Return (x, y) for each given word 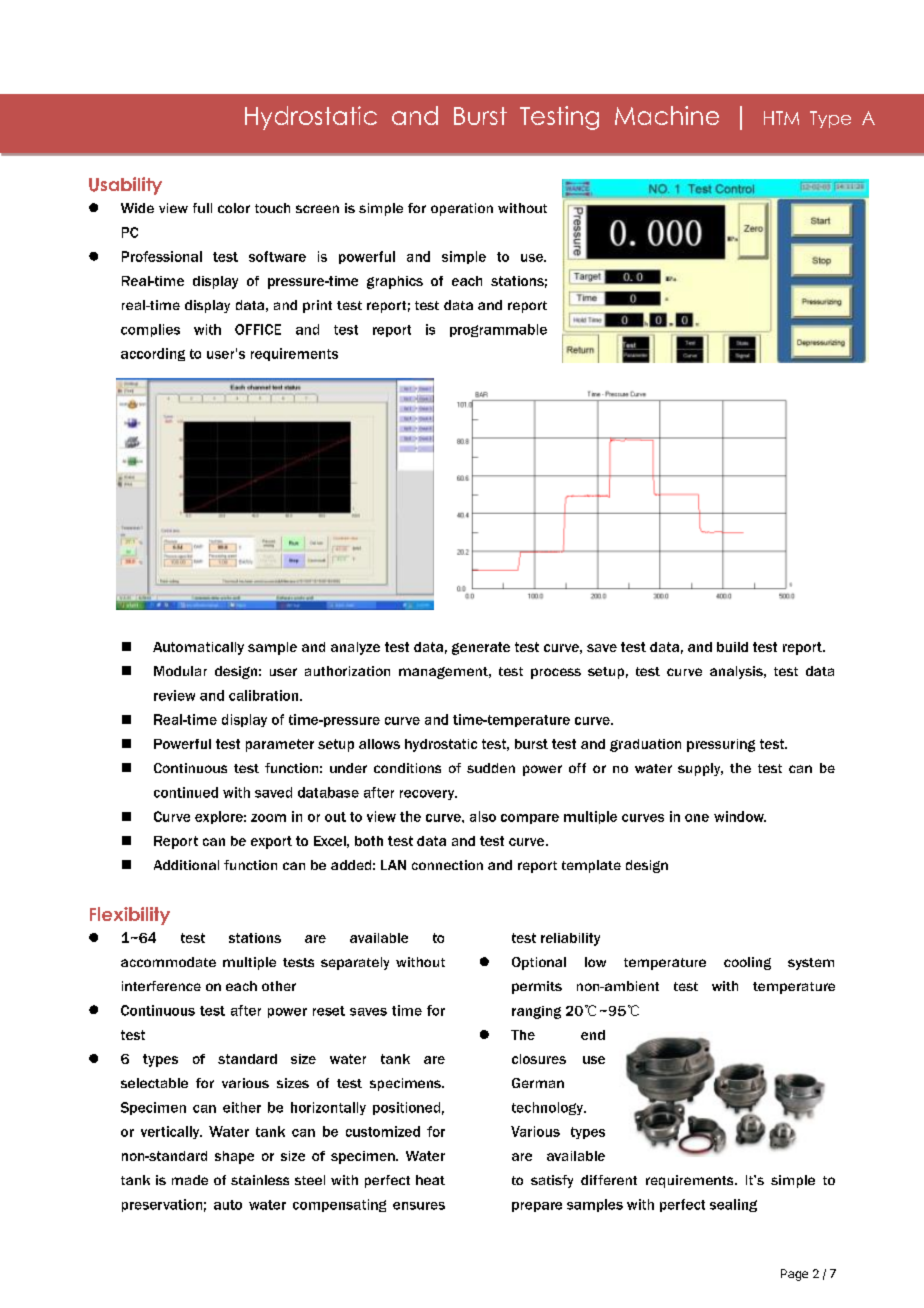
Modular (180, 671)
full (202, 208)
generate (481, 648)
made (190, 1180)
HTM (781, 118)
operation (462, 209)
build (732, 647)
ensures (419, 1206)
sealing (733, 1205)
